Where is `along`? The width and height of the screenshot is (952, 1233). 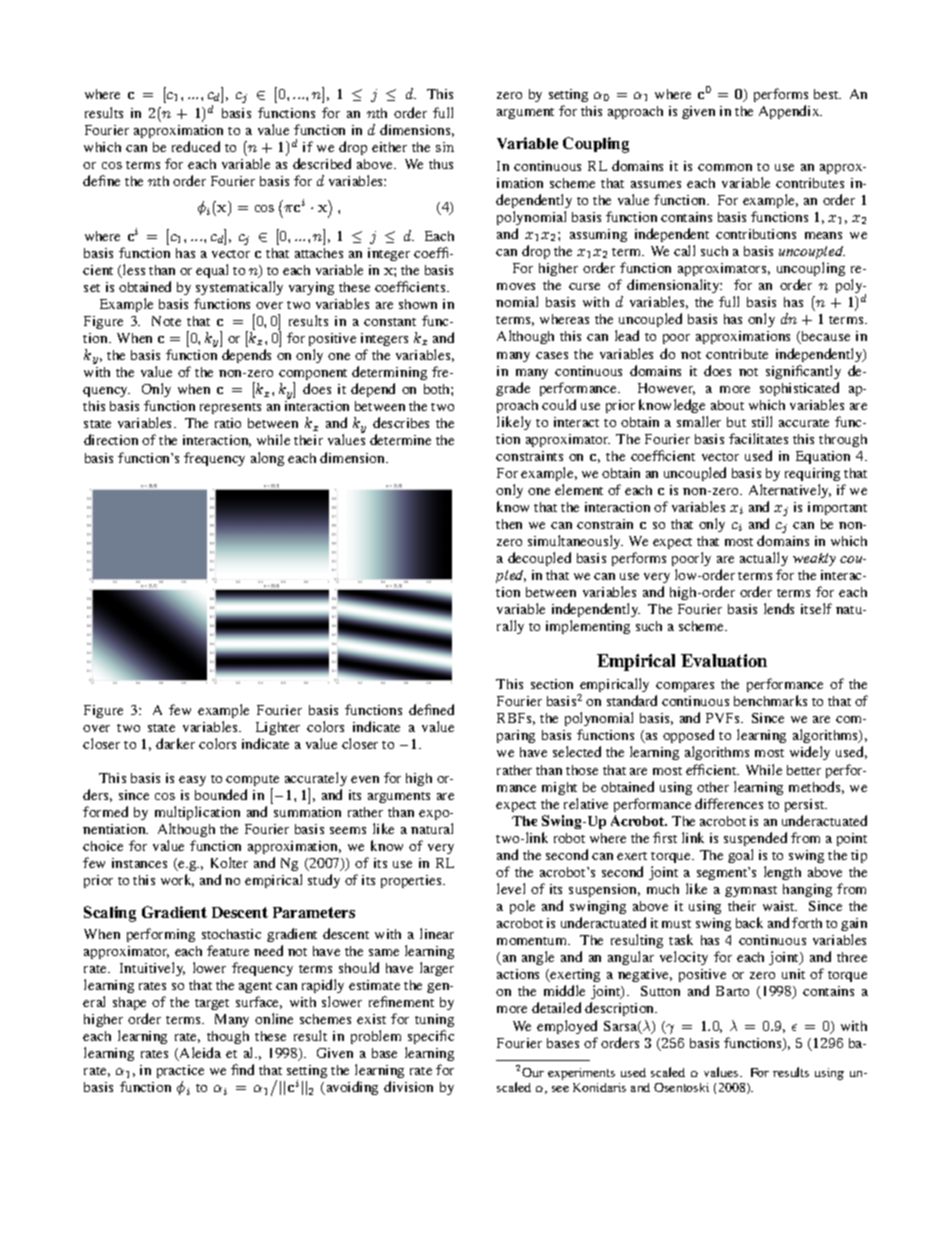
along is located at coordinates (267, 459).
